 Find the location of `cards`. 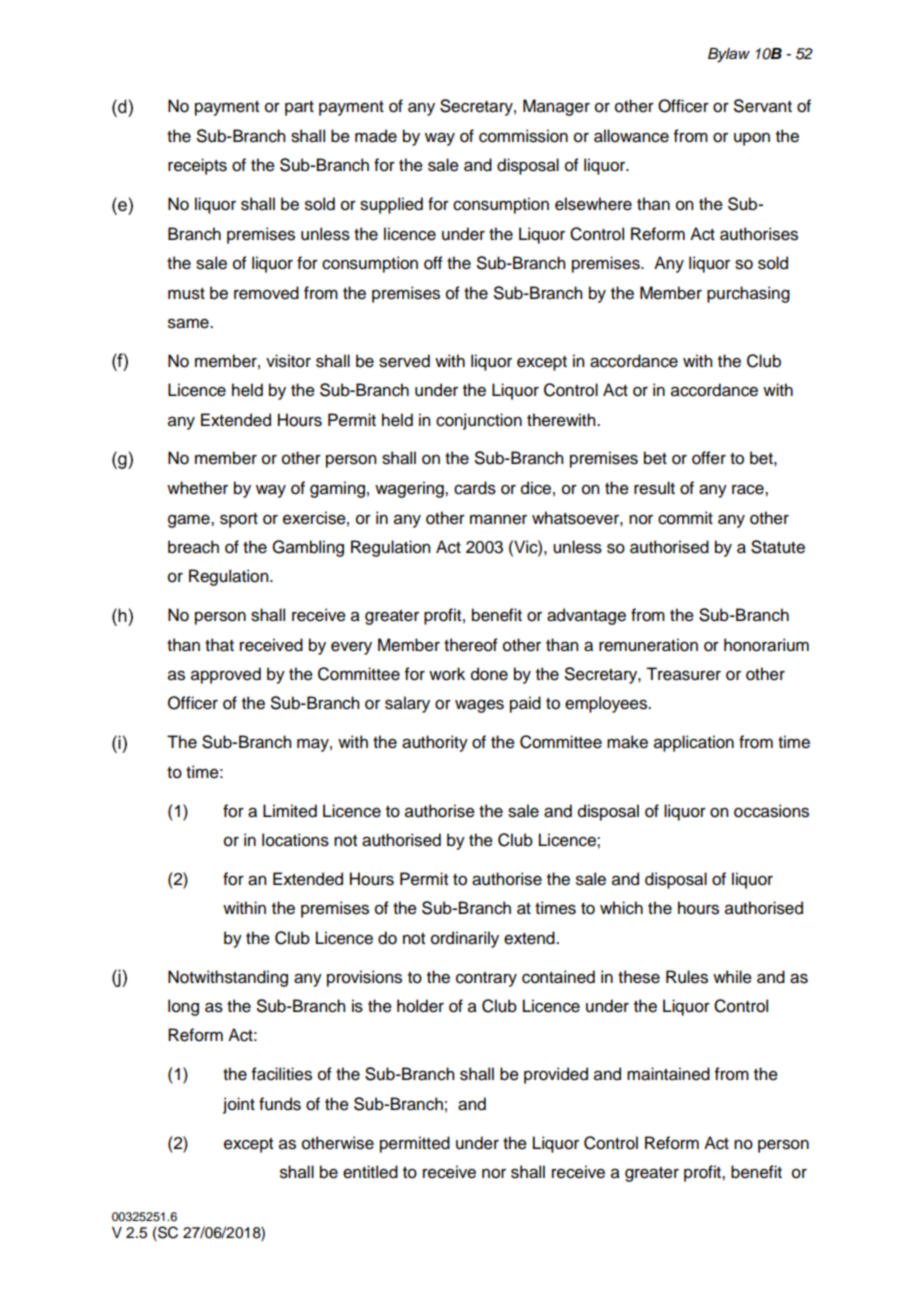

cards is located at coordinates (475, 488).
